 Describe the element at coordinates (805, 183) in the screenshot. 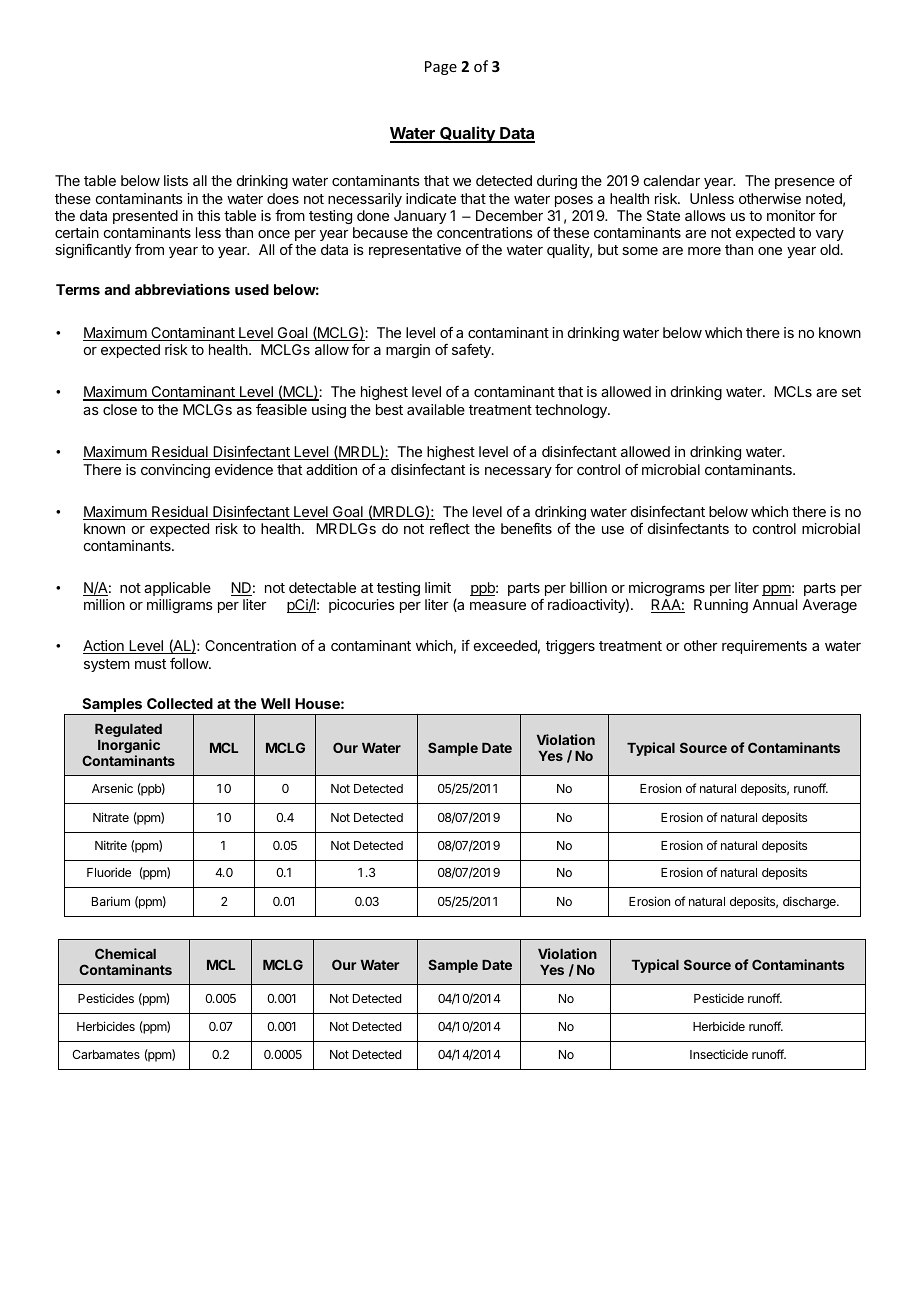

I see `presence` at that location.
